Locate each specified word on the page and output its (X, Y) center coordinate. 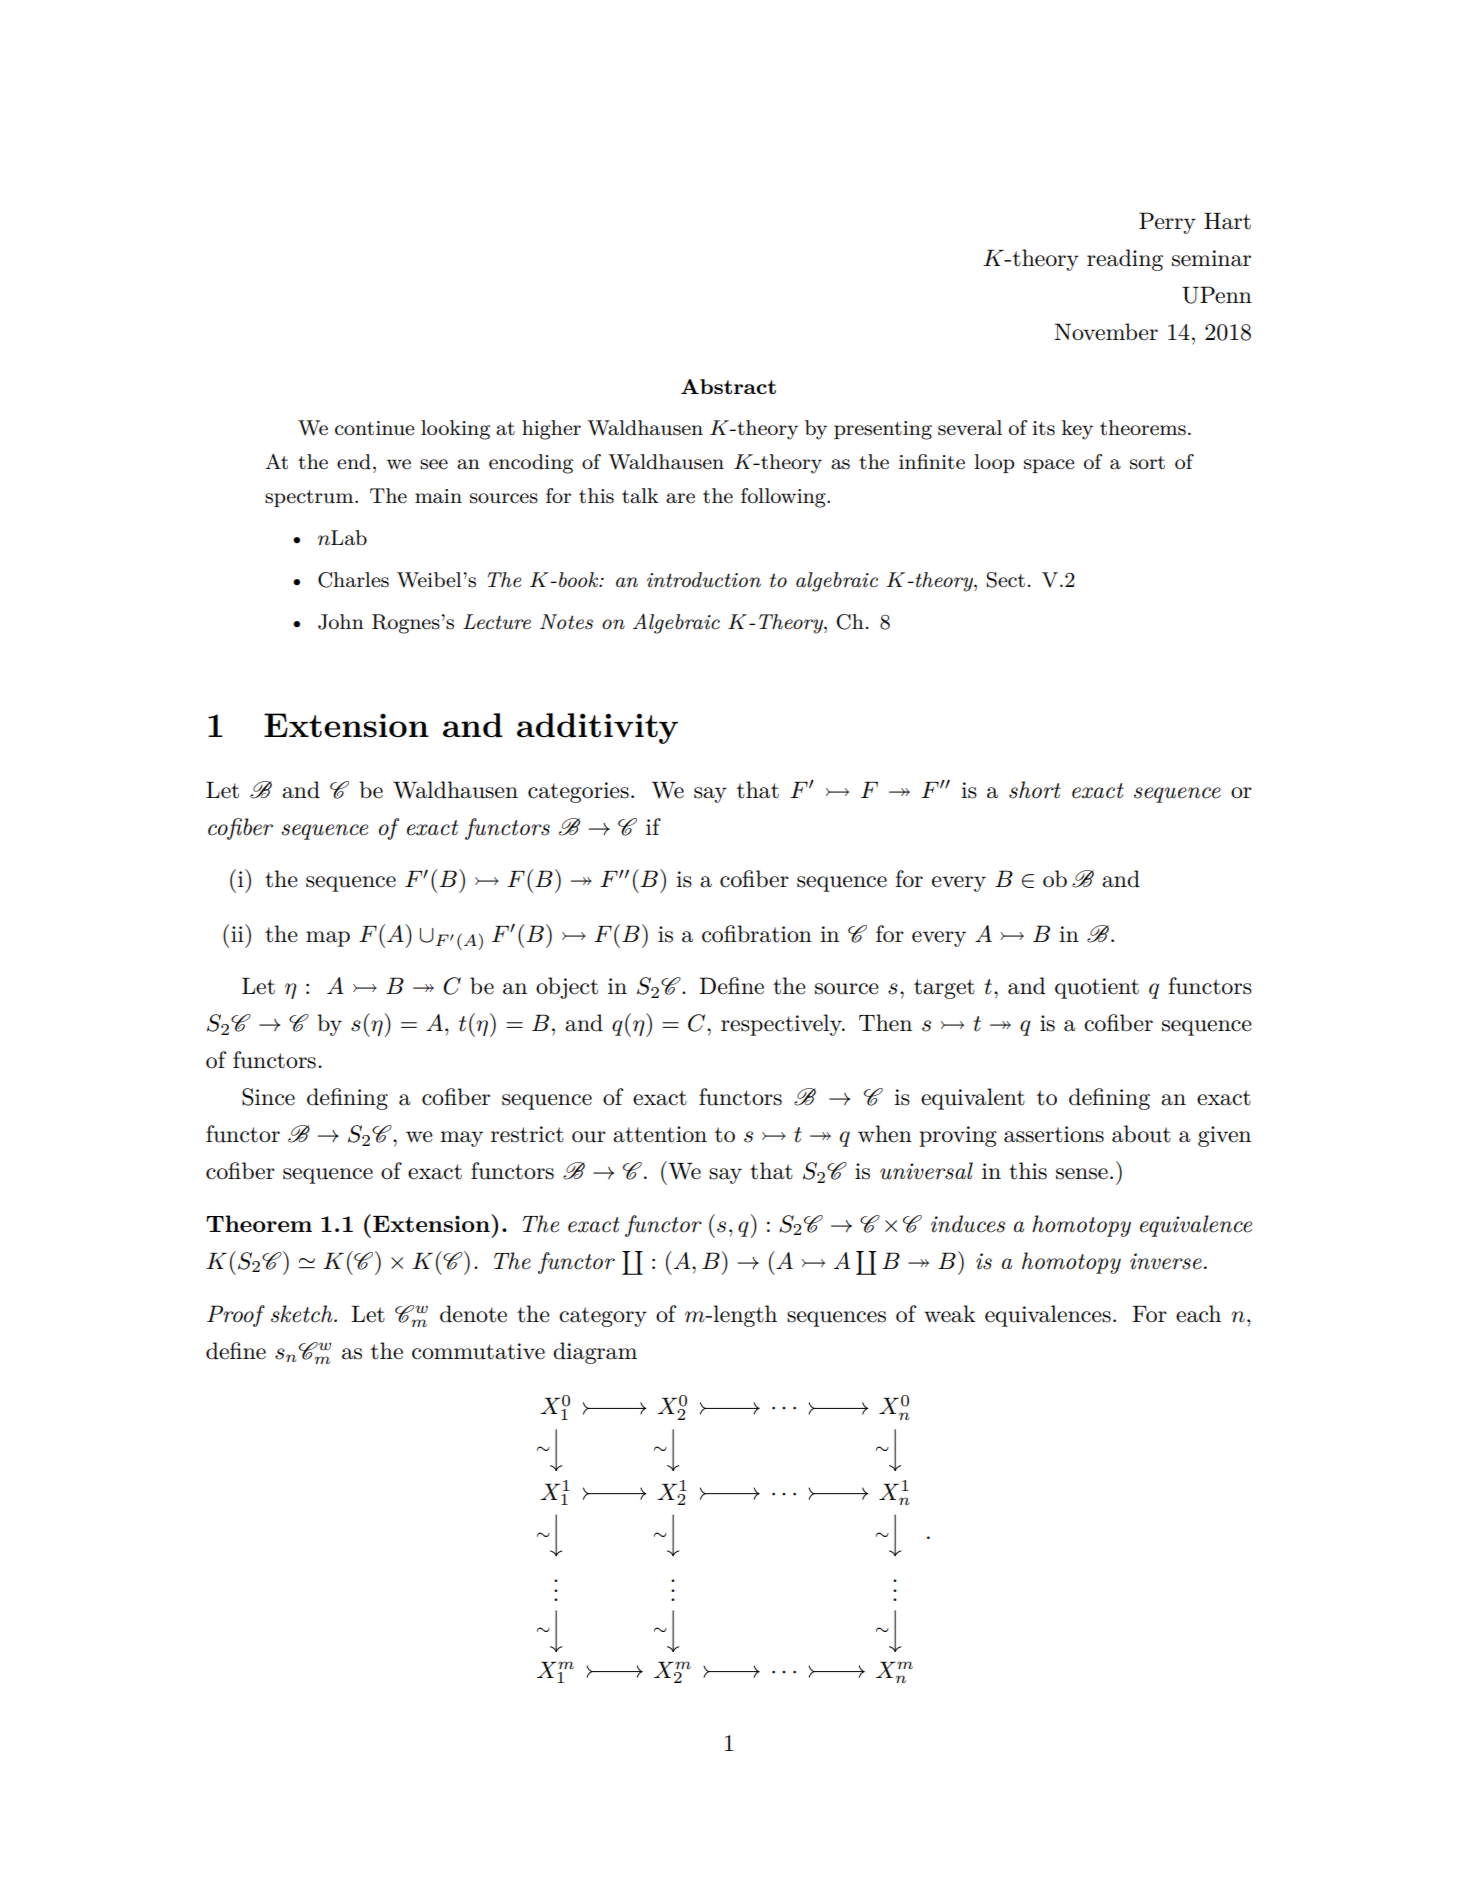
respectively (782, 1025)
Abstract (728, 386)
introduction (704, 580)
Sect (1005, 580)
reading (1125, 260)
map (328, 939)
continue (375, 428)
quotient (1097, 988)
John (341, 622)
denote (473, 1314)
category (603, 1317)
